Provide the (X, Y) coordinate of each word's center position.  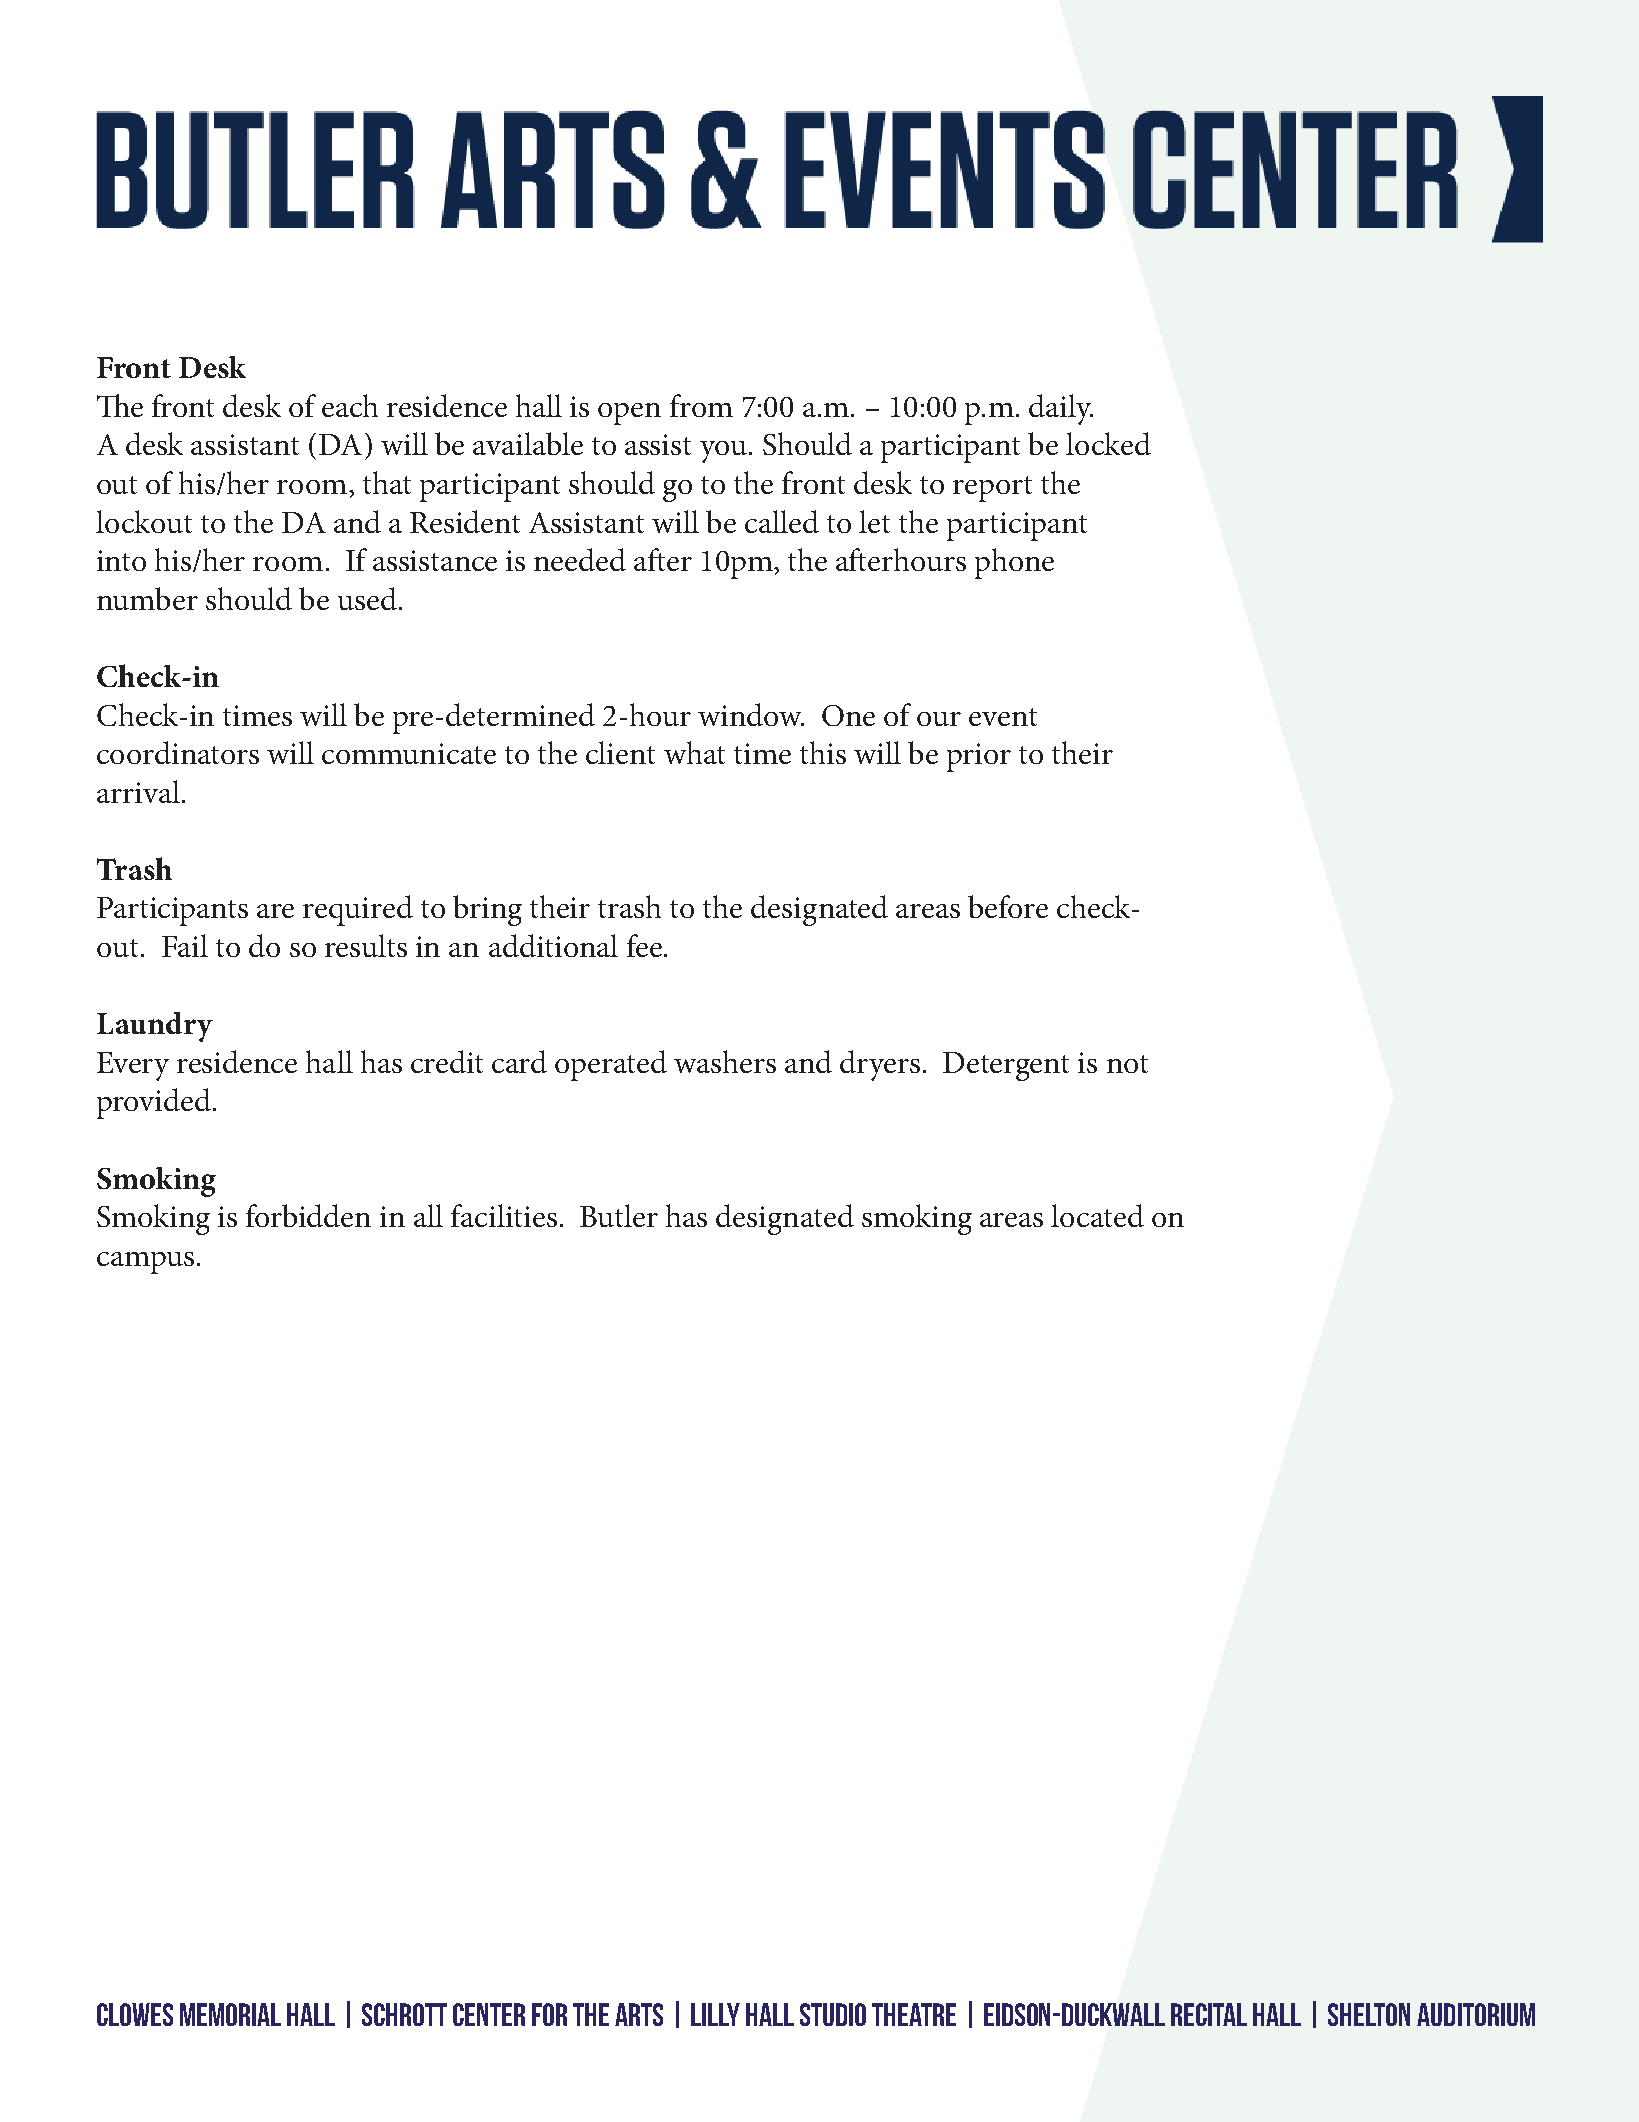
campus (145, 1263)
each (350, 405)
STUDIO (833, 2014)
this (823, 752)
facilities (504, 1215)
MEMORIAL (230, 2014)
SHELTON (1369, 2014)
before (1008, 906)
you (723, 452)
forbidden (308, 1215)
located (1097, 1215)
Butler (619, 1215)
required (358, 910)
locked (1108, 443)
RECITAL (1209, 2014)
